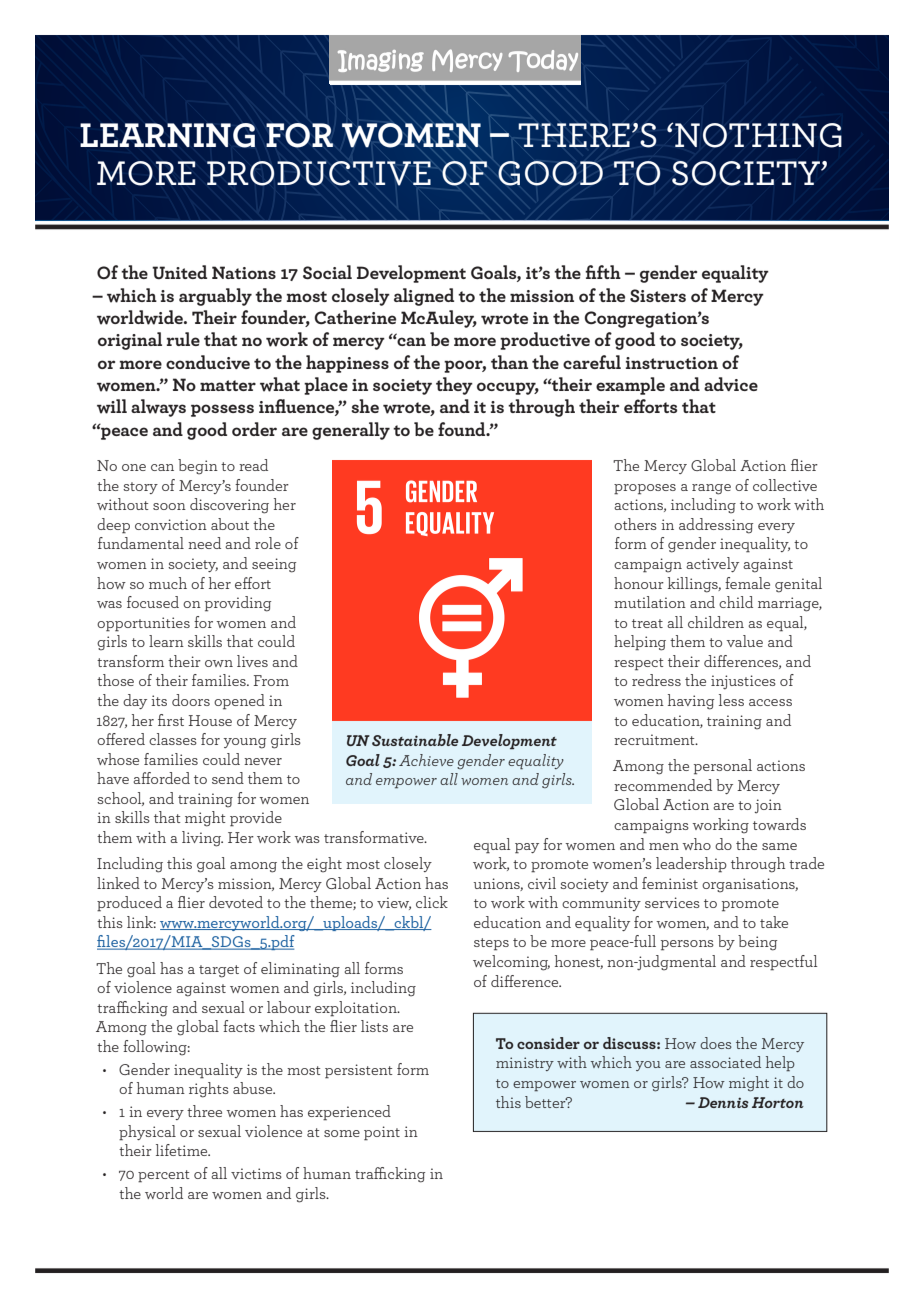 The width and height of the image is (924, 1308). What do you see at coordinates (183, 1150) in the image?
I see `lifetime` at bounding box center [183, 1150].
